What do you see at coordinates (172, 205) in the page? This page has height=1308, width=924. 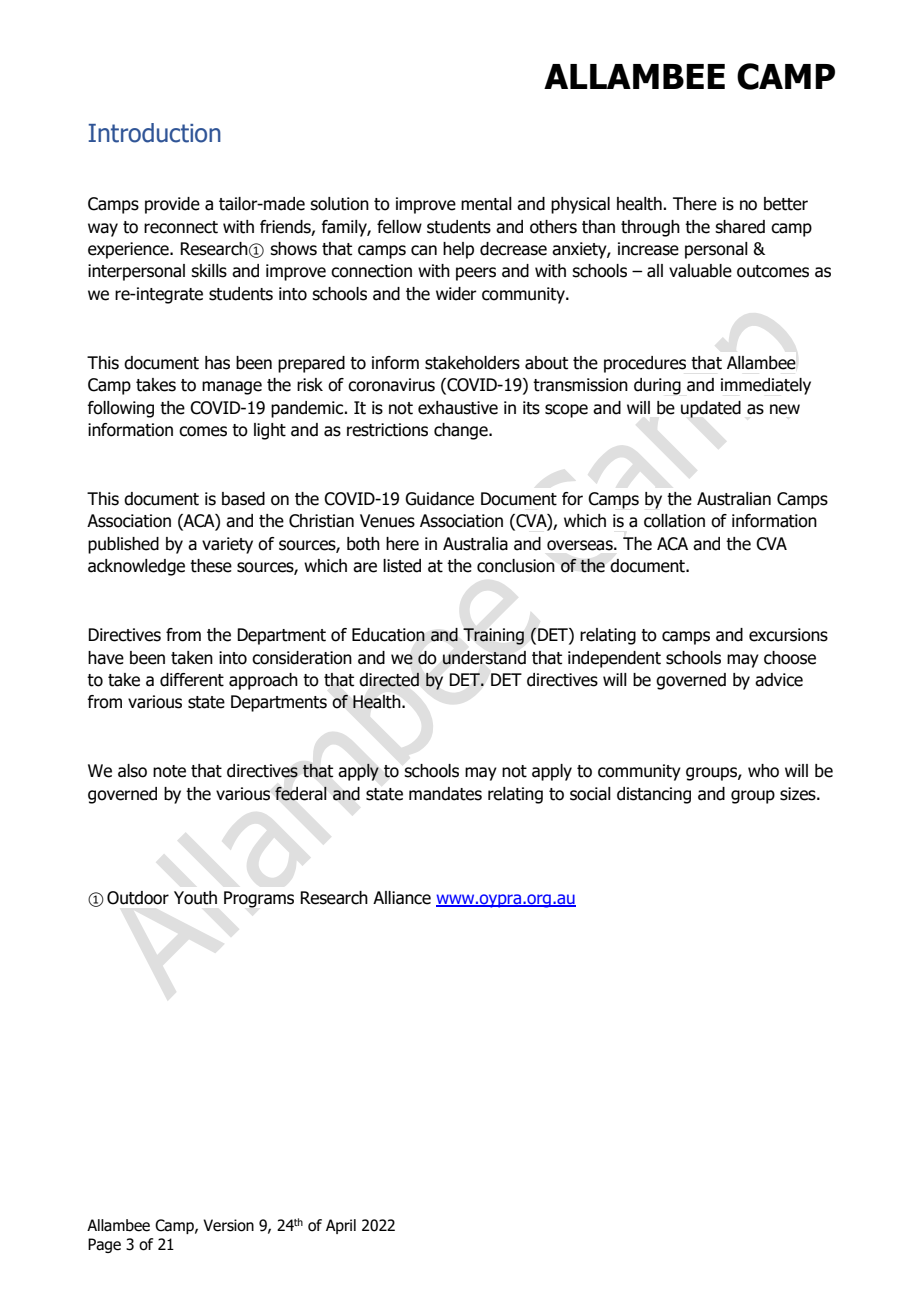 I see `provide` at bounding box center [172, 205].
